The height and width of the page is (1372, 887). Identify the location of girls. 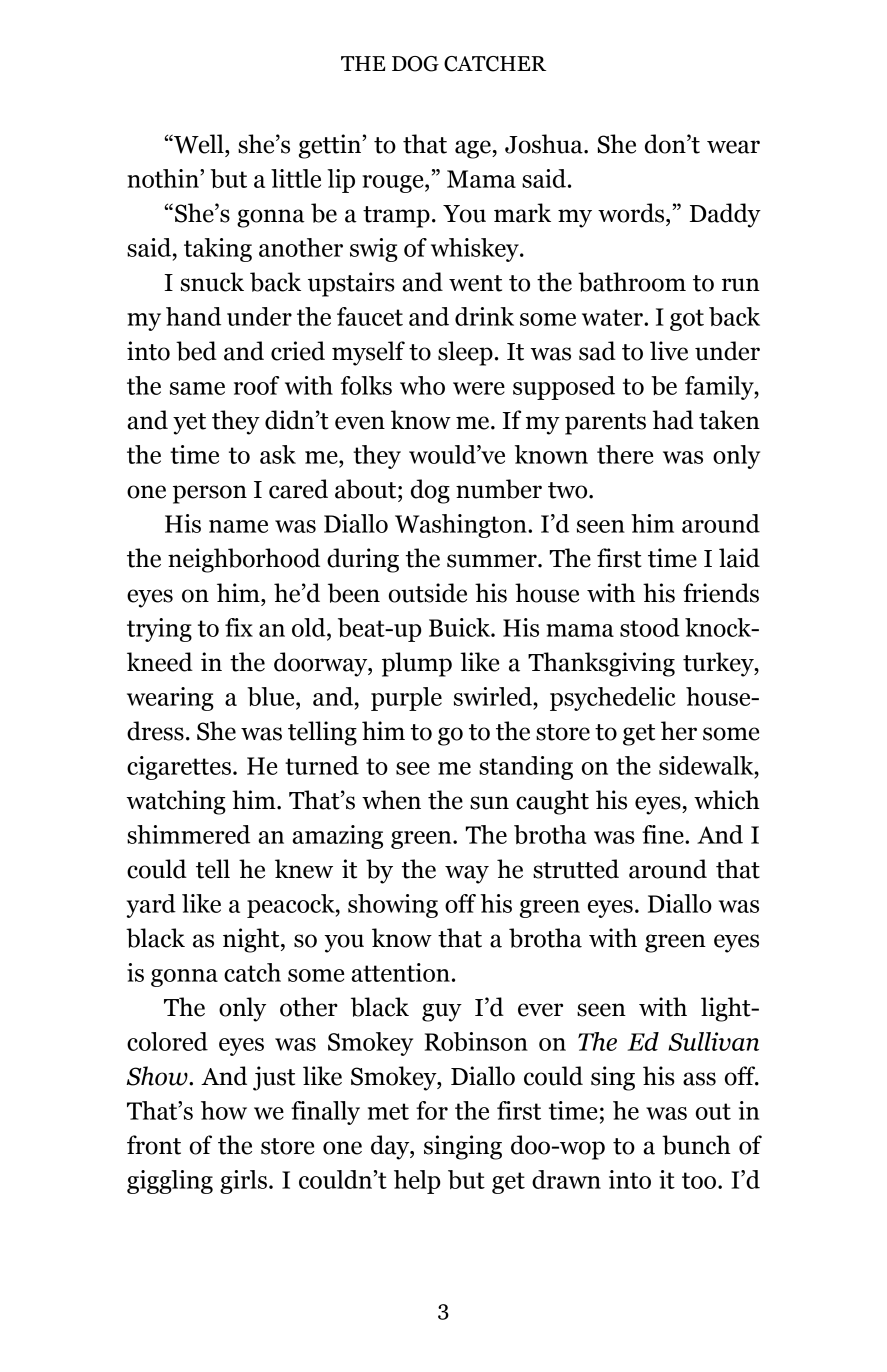
(243, 1182).
